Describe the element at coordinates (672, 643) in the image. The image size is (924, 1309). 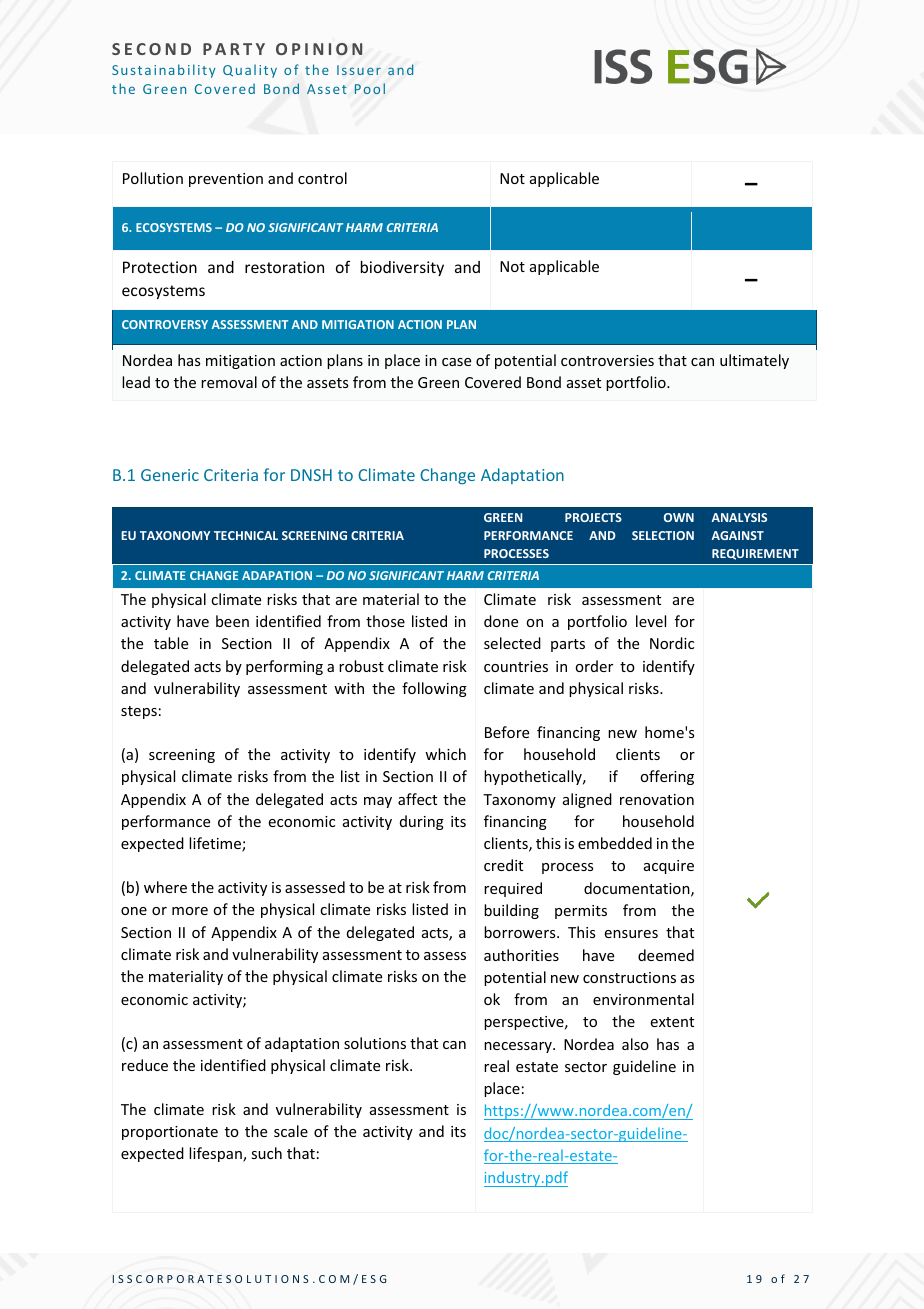
I see `Nordic` at that location.
